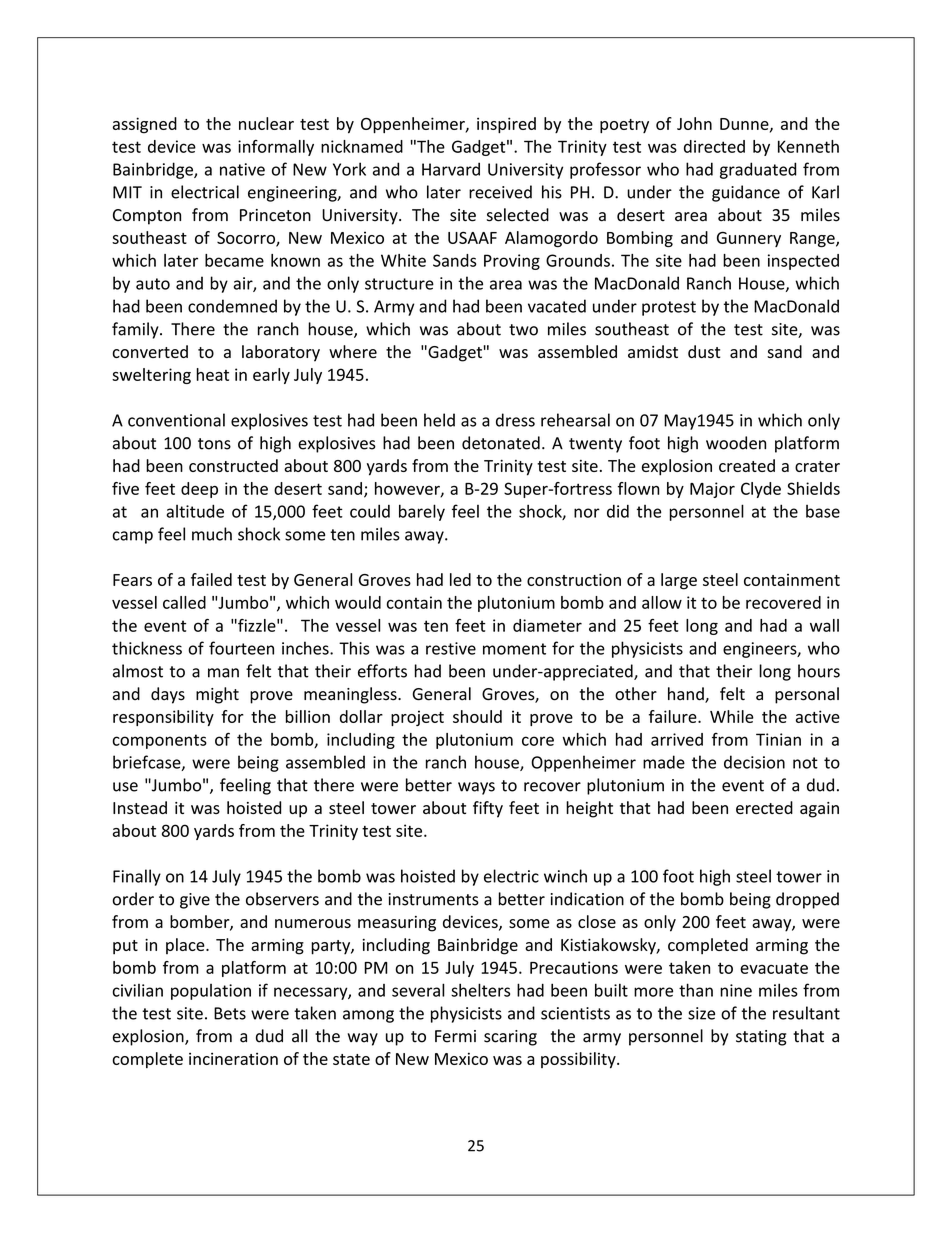 This document has height=1233, width=952. What do you see at coordinates (242, 169) in the document?
I see `native` at bounding box center [242, 169].
